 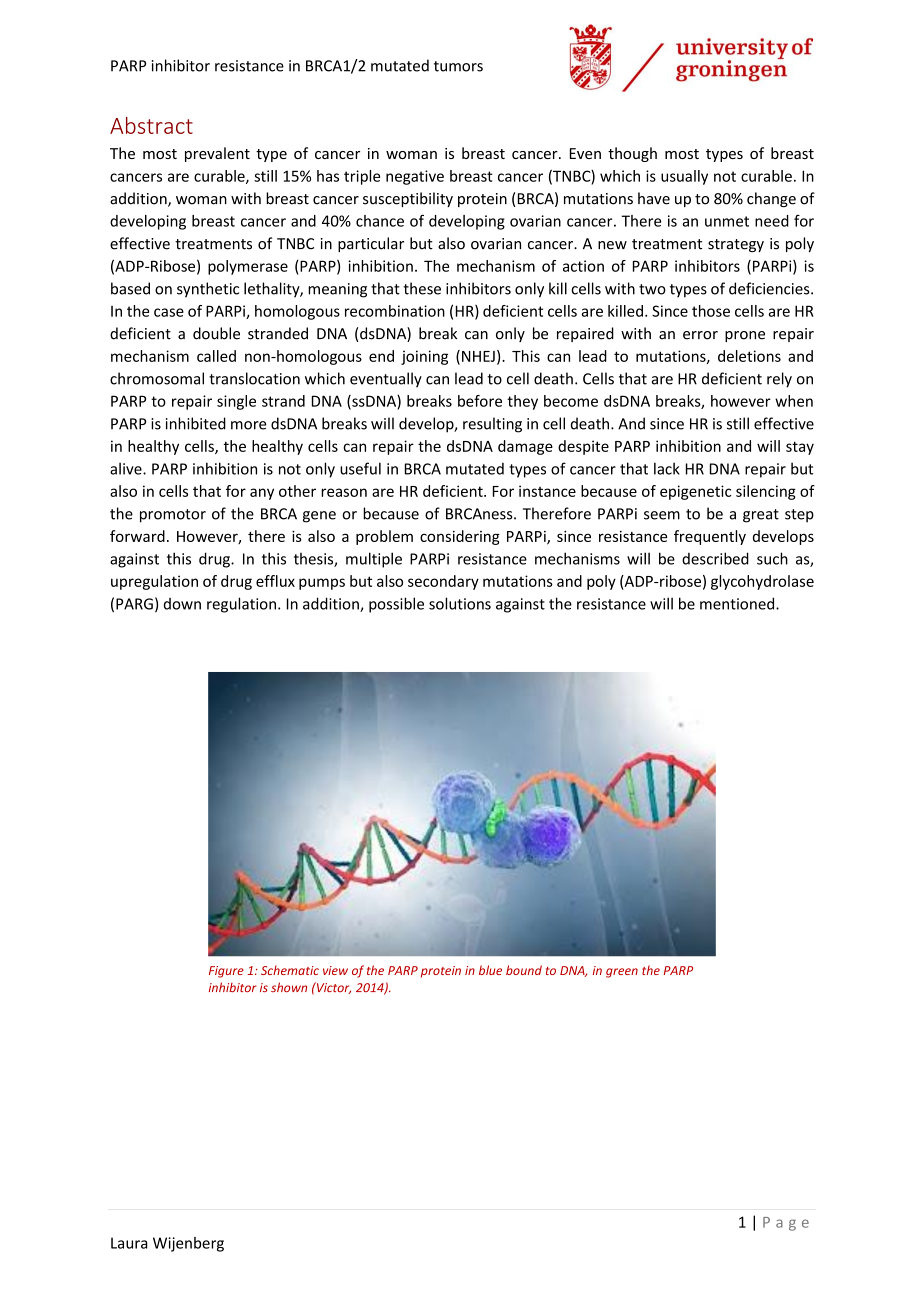 What do you see at coordinates (182, 604) in the screenshot?
I see `down` at bounding box center [182, 604].
